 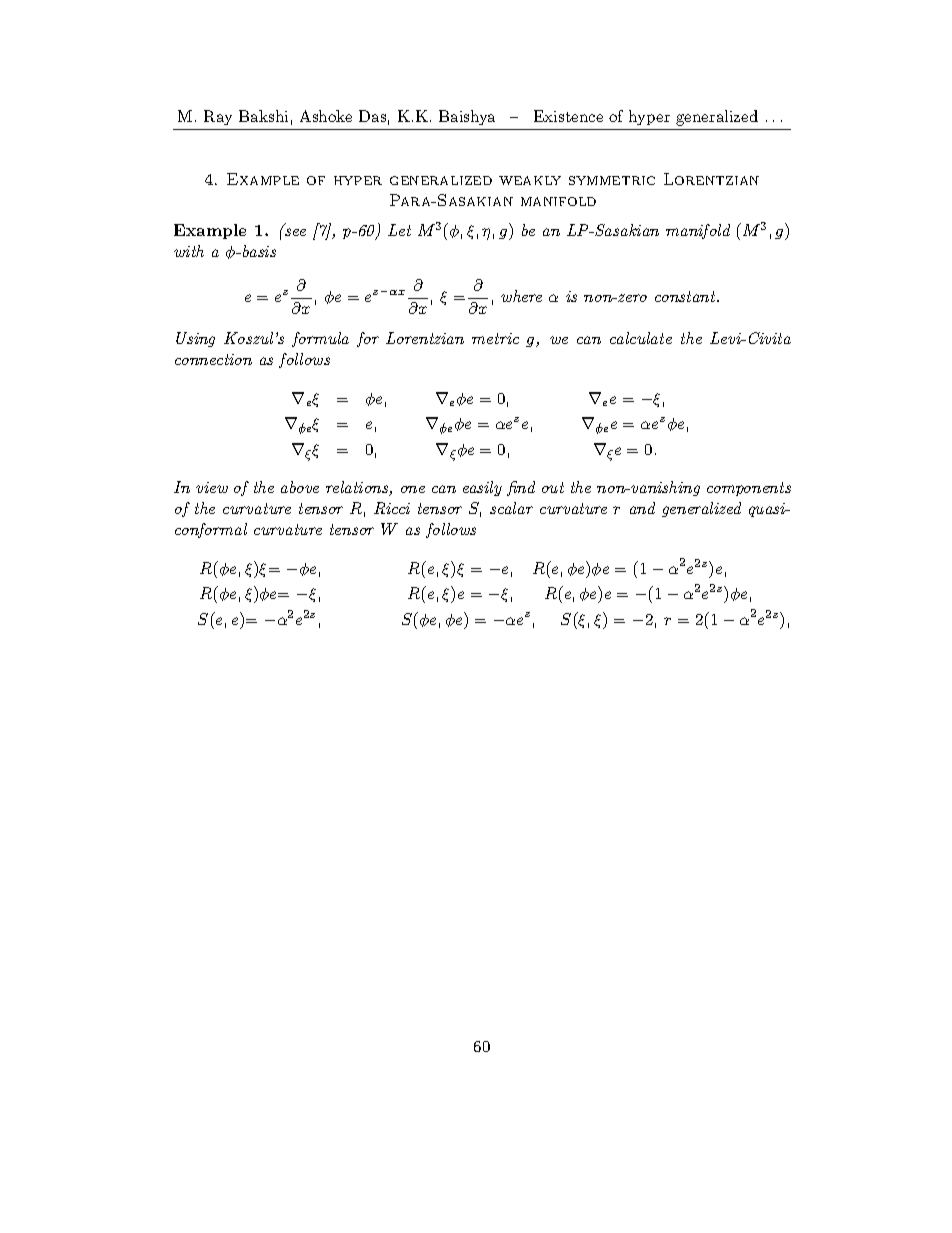 I want to click on see, so click(x=295, y=232).
